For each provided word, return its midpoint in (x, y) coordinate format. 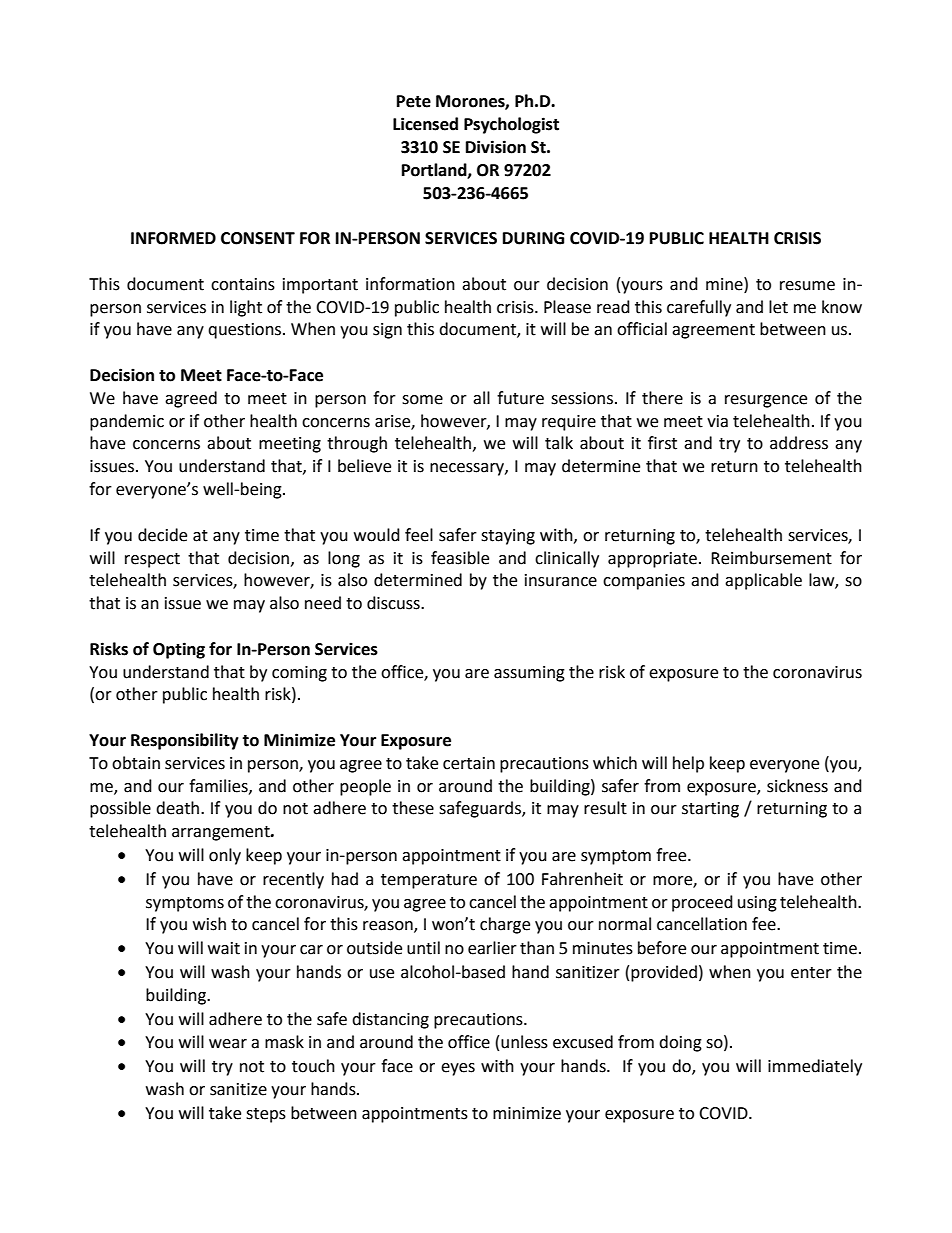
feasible (460, 558)
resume (807, 286)
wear (228, 1044)
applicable (763, 581)
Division (496, 147)
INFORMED (173, 238)
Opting (179, 650)
